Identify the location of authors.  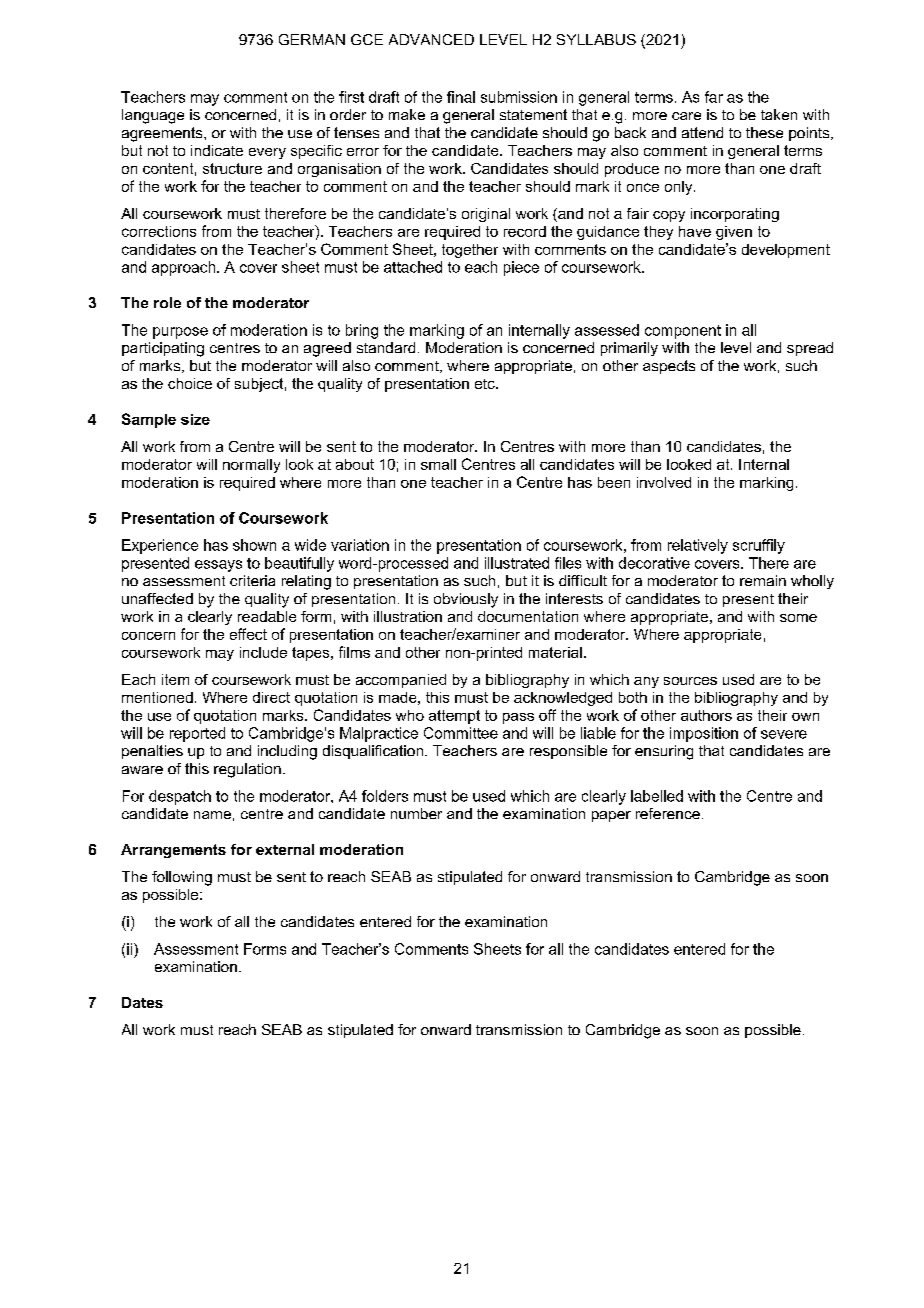
(706, 715).
